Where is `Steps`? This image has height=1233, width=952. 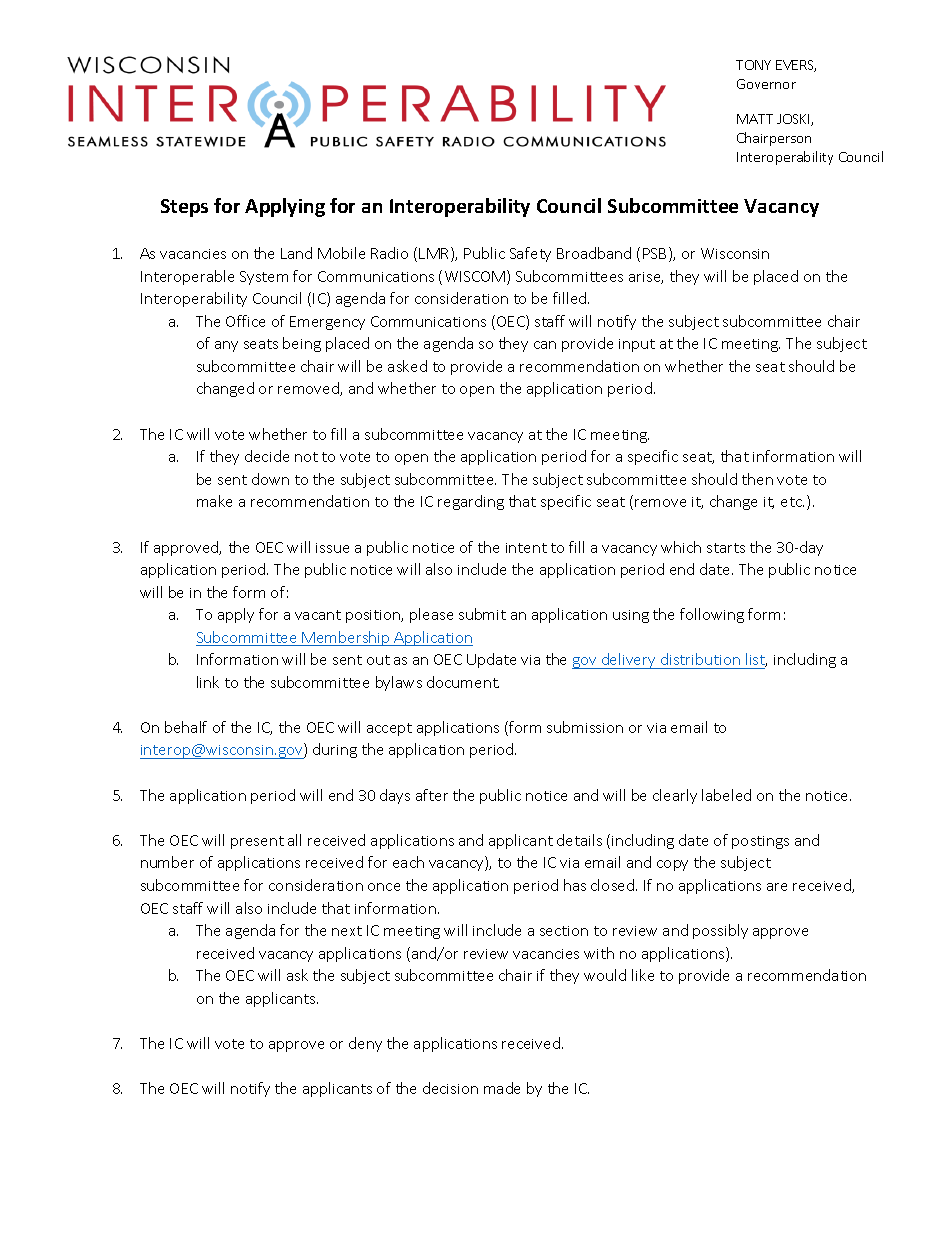
Steps is located at coordinates (184, 208).
